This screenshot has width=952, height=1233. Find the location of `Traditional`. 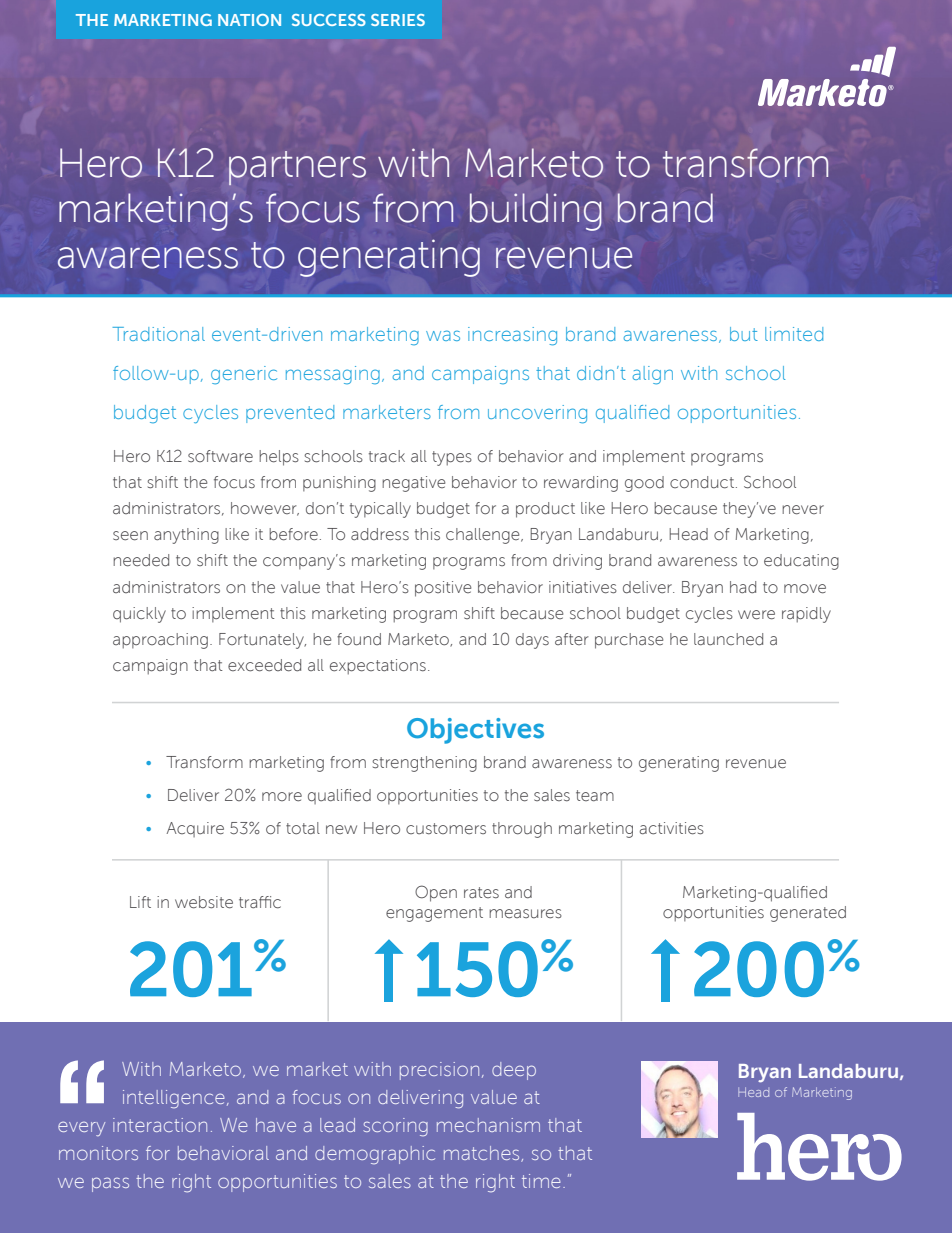

Traditional is located at coordinates (159, 334).
